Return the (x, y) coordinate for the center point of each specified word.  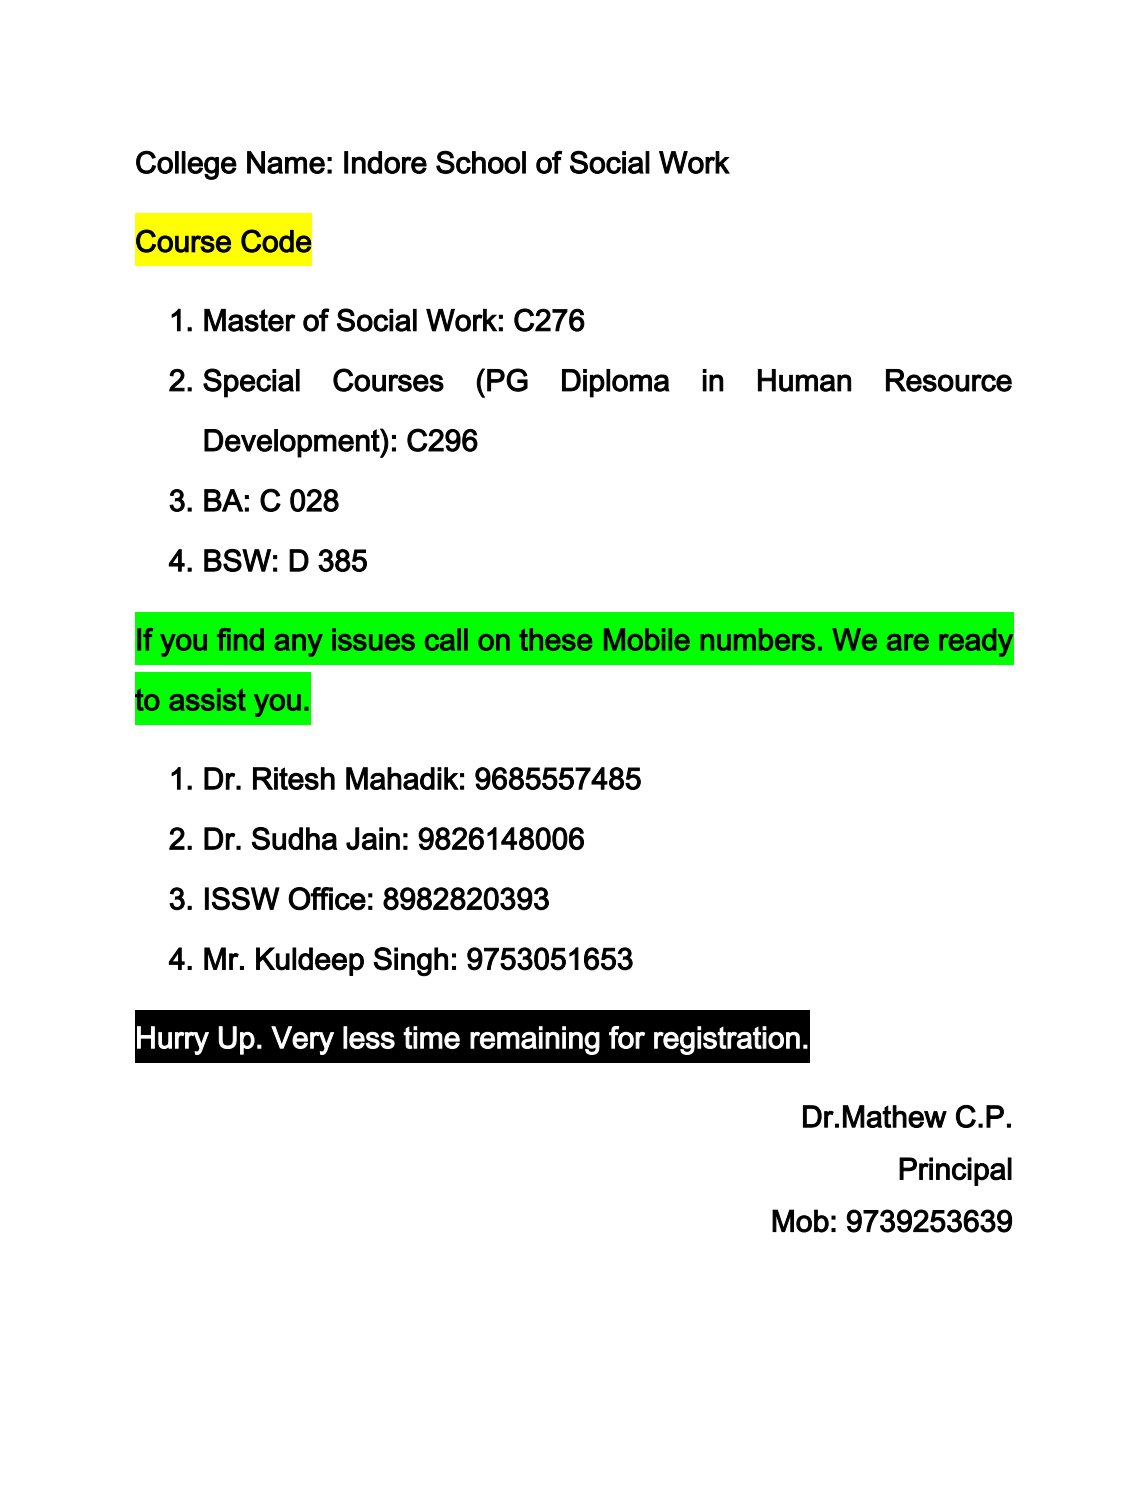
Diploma (615, 383)
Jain (373, 838)
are (908, 642)
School (481, 162)
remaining (535, 1040)
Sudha (294, 838)
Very (302, 1040)
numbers (758, 639)
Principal (955, 1171)
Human (804, 380)
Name (286, 162)
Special (251, 383)
